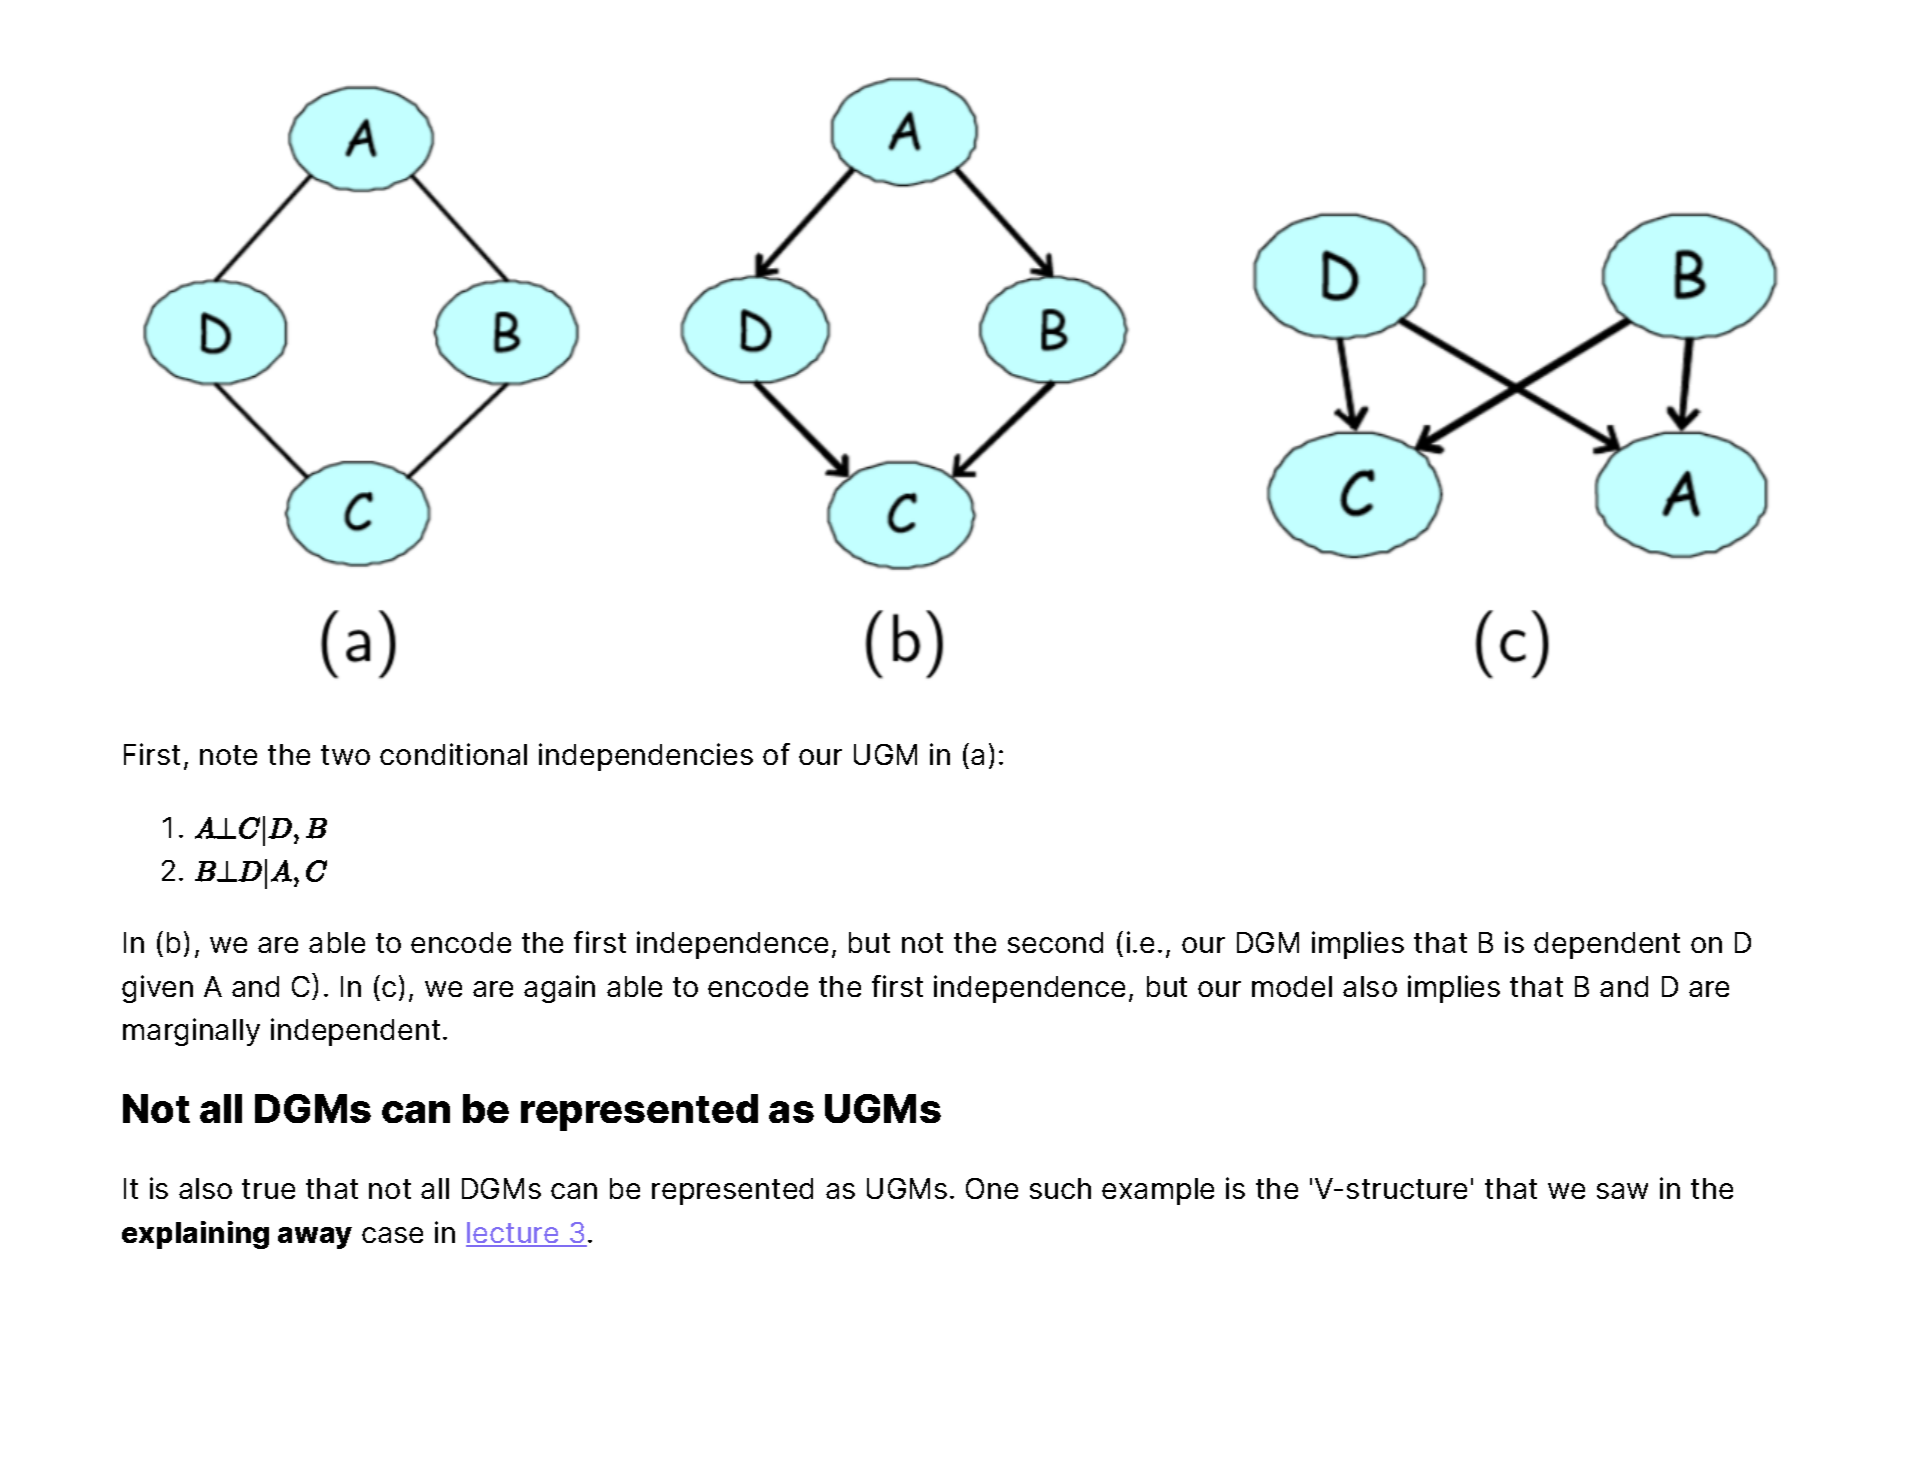  I want to click on again, so click(559, 989).
